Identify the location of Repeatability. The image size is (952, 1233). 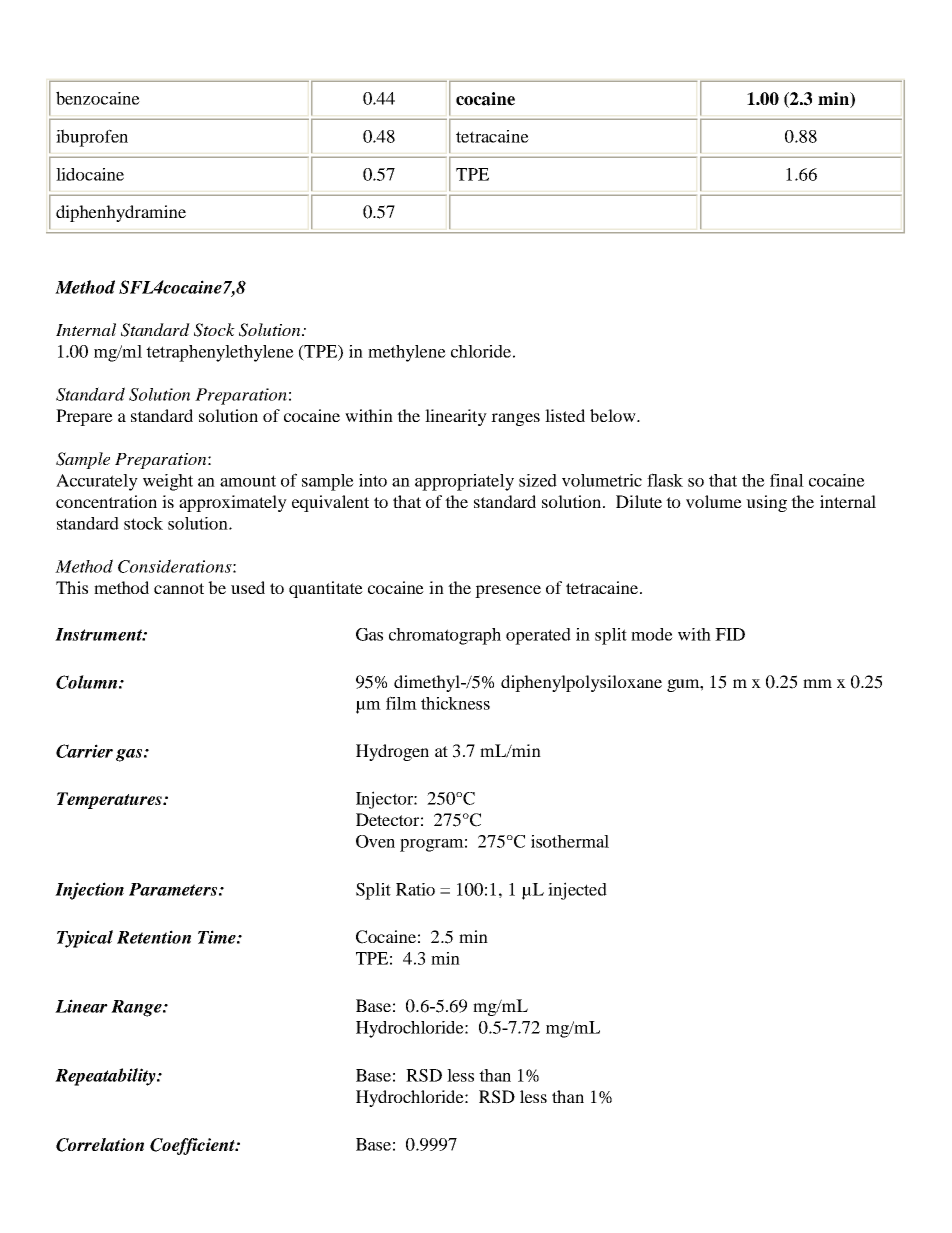
(106, 1077).
